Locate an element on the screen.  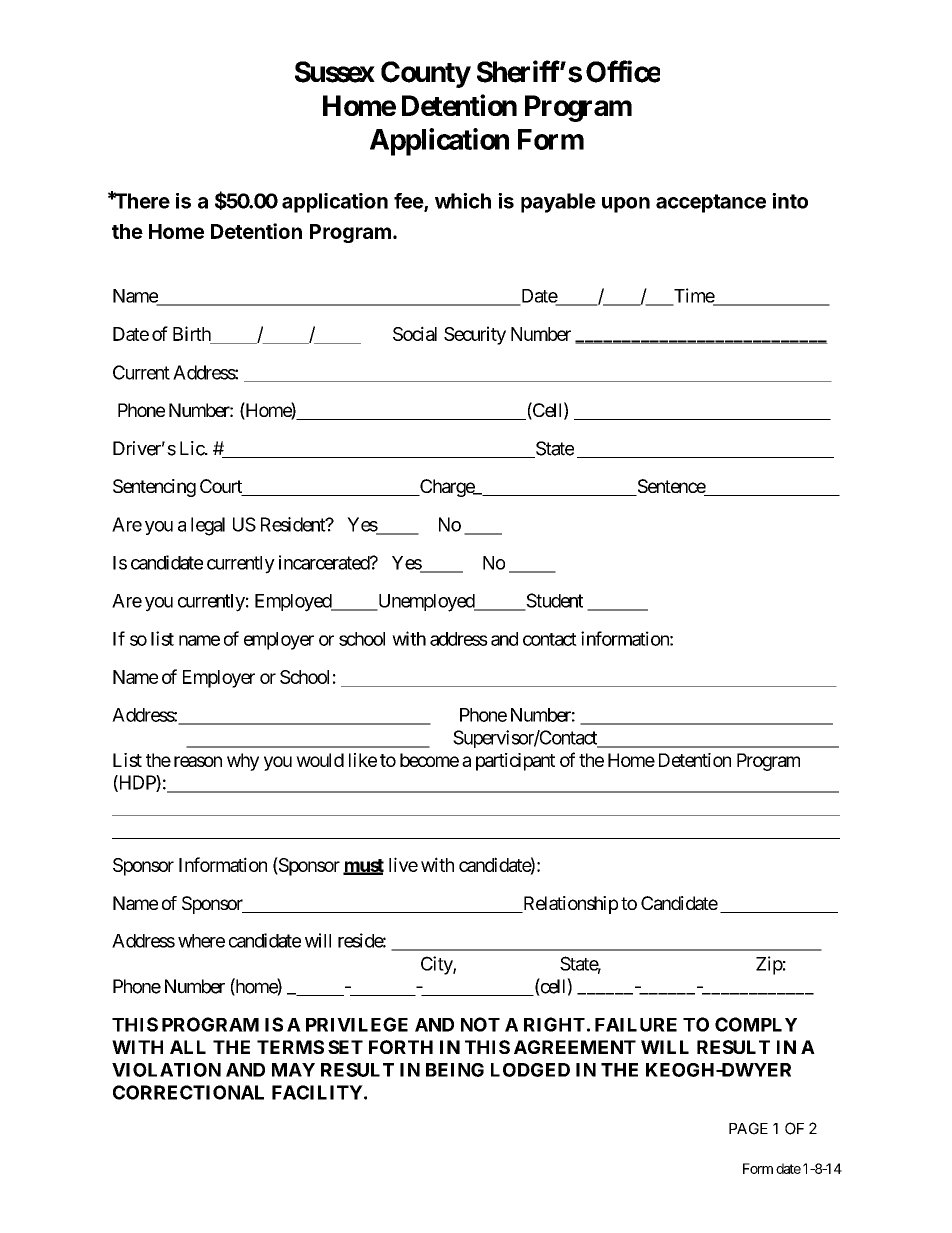
participant is located at coordinates (515, 762).
